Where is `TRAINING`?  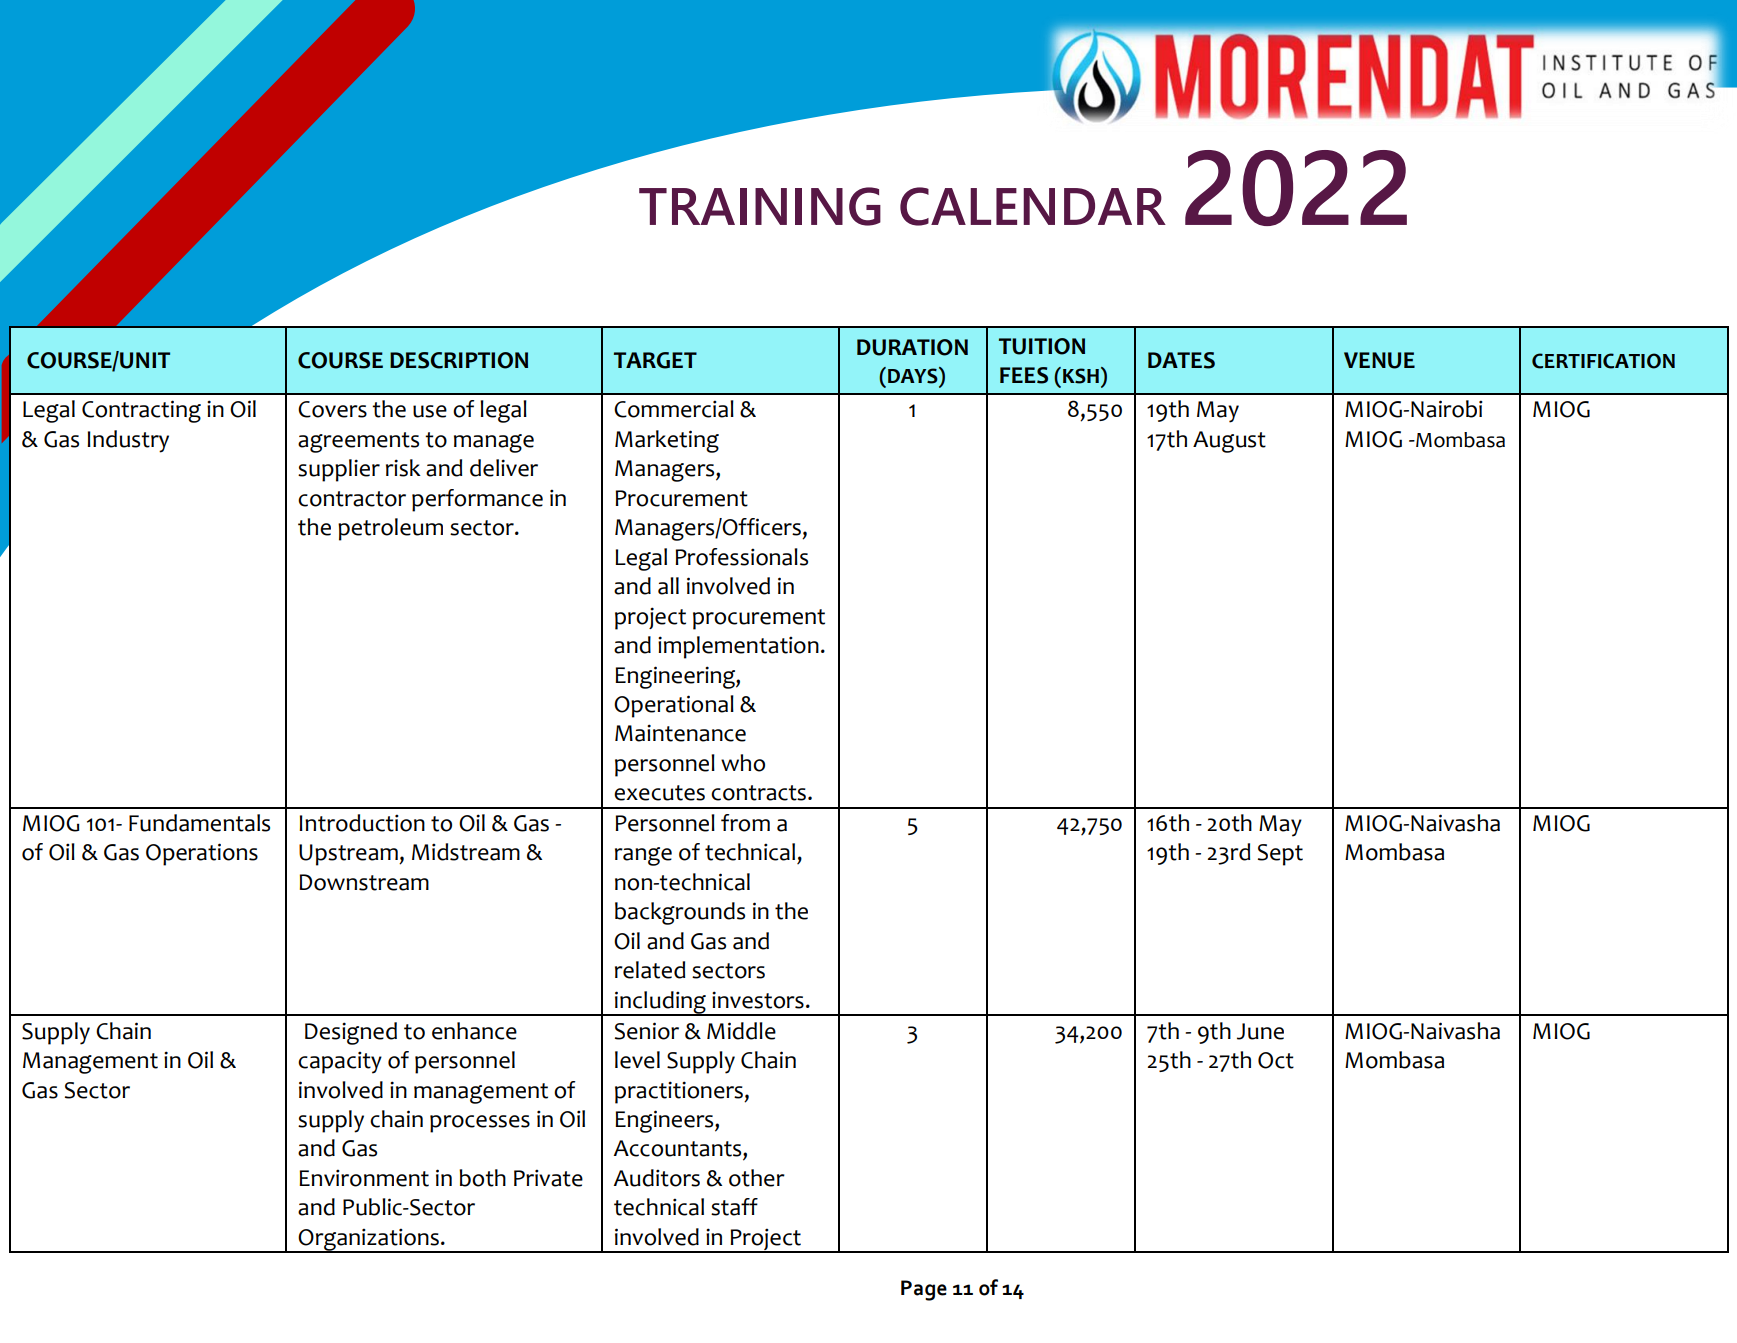
TRAINING is located at coordinates (760, 206).
